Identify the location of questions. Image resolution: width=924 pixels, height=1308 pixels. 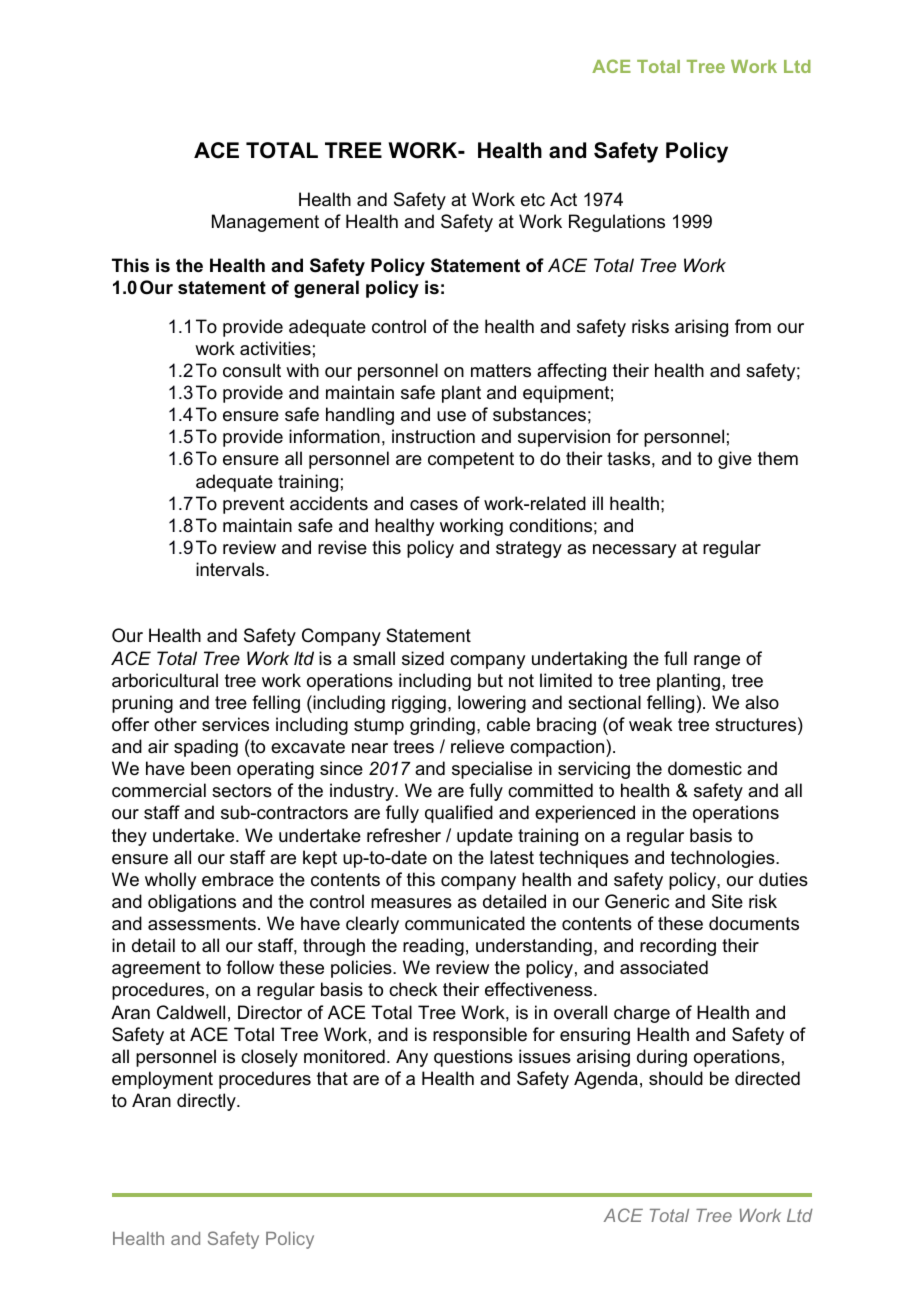
(473, 1058).
